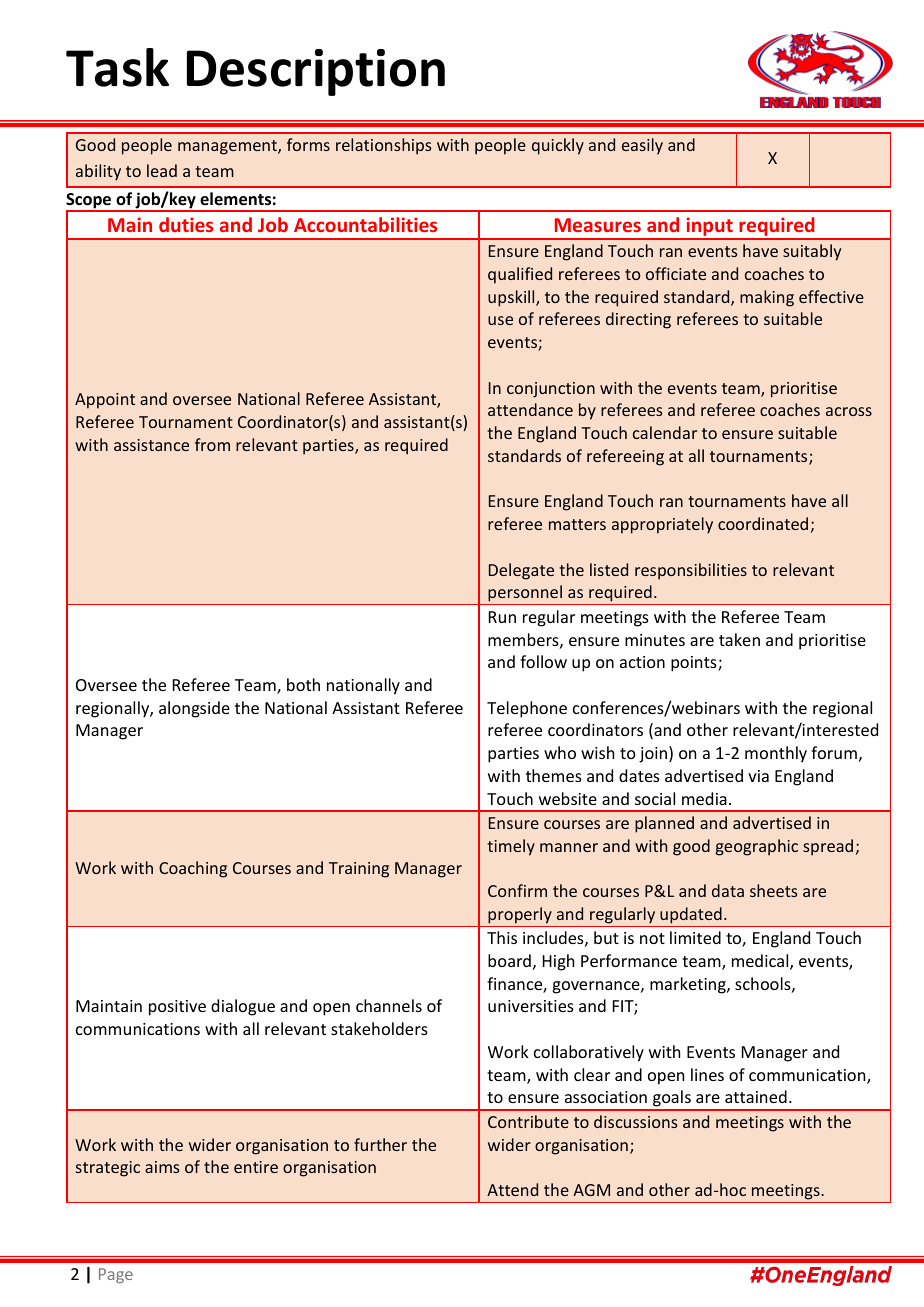 Image resolution: width=924 pixels, height=1307 pixels. Describe the element at coordinates (591, 1190) in the image. I see `AGM` at that location.
